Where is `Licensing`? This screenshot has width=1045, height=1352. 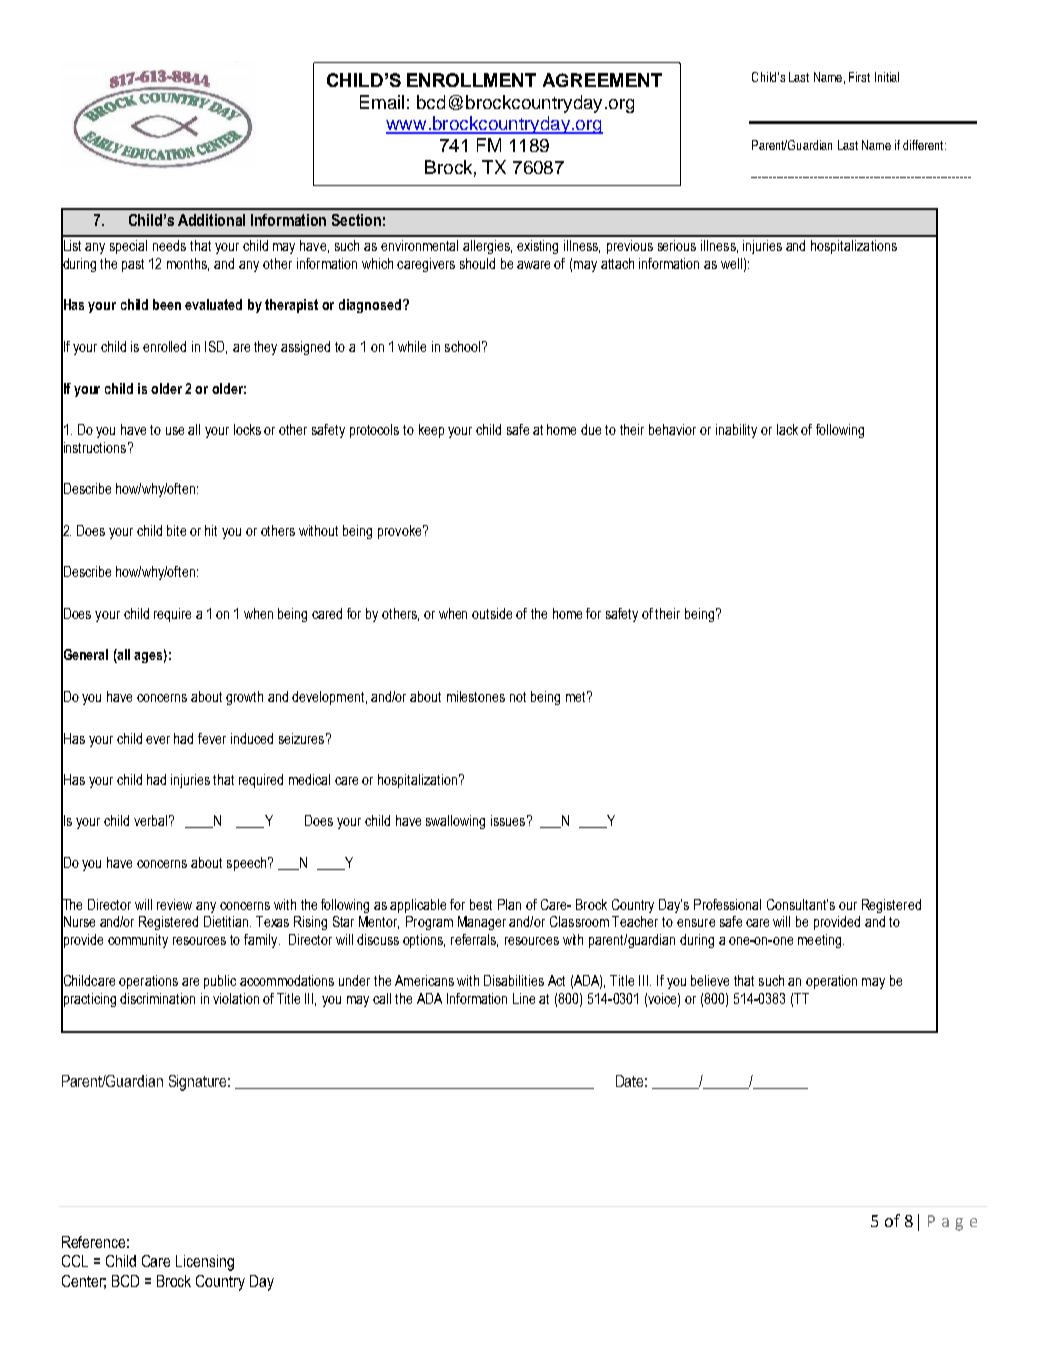 Licensing is located at coordinates (205, 1263).
